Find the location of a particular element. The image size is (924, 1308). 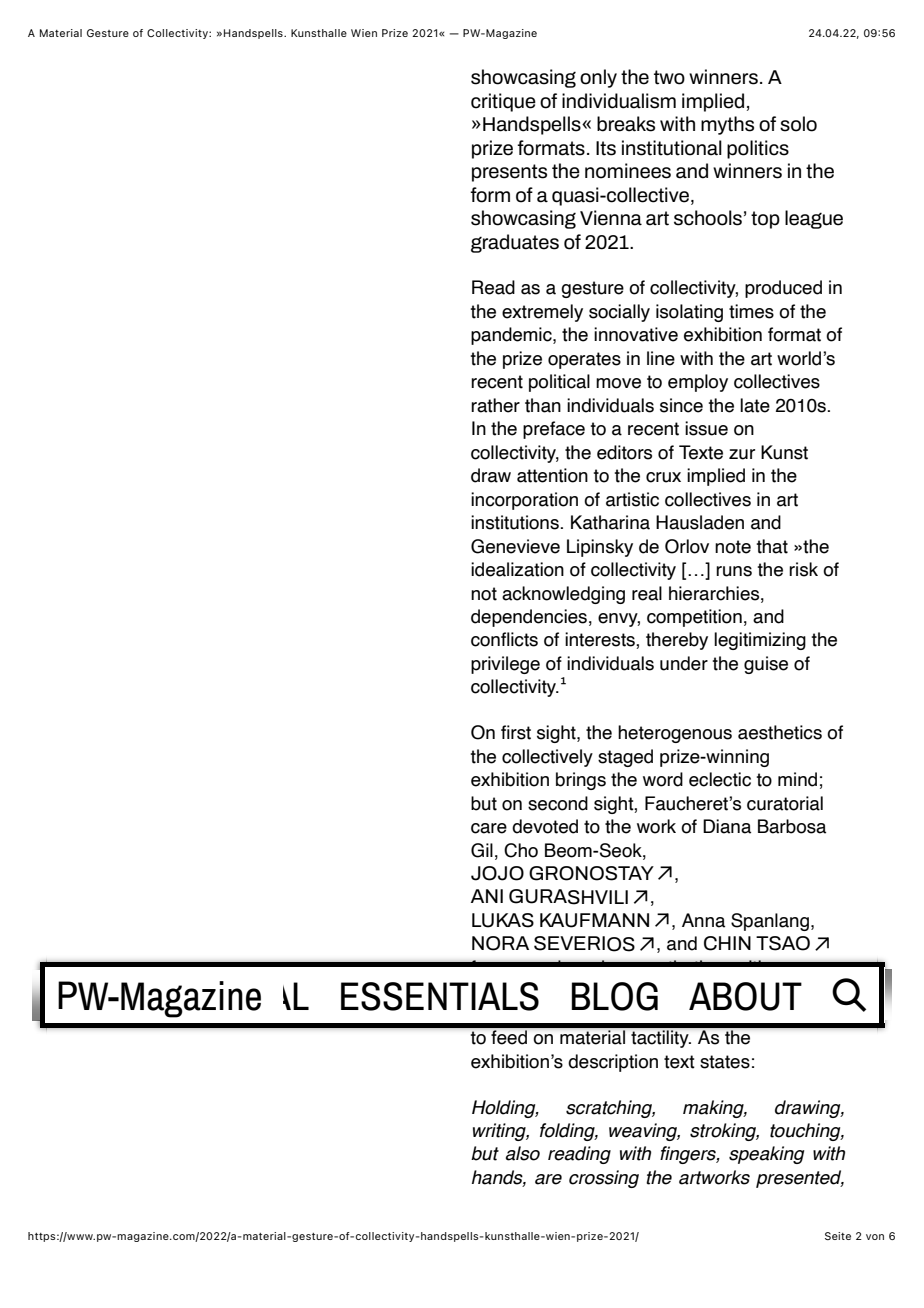

first is located at coordinates (516, 732).
